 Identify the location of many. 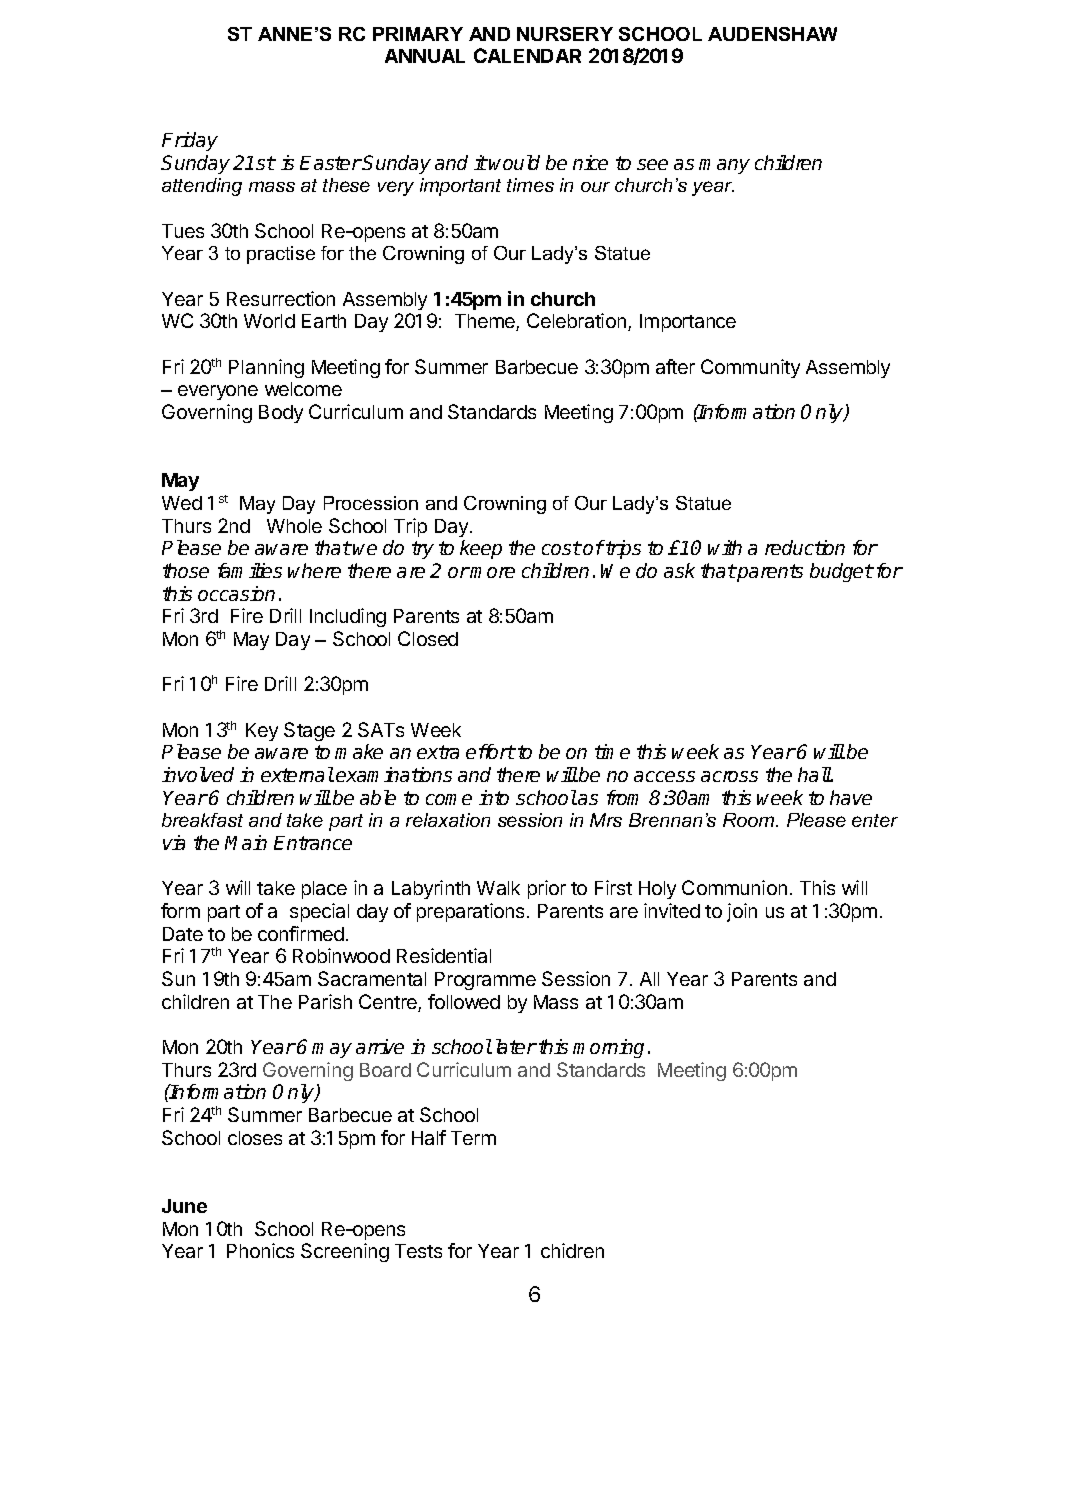
(724, 166).
